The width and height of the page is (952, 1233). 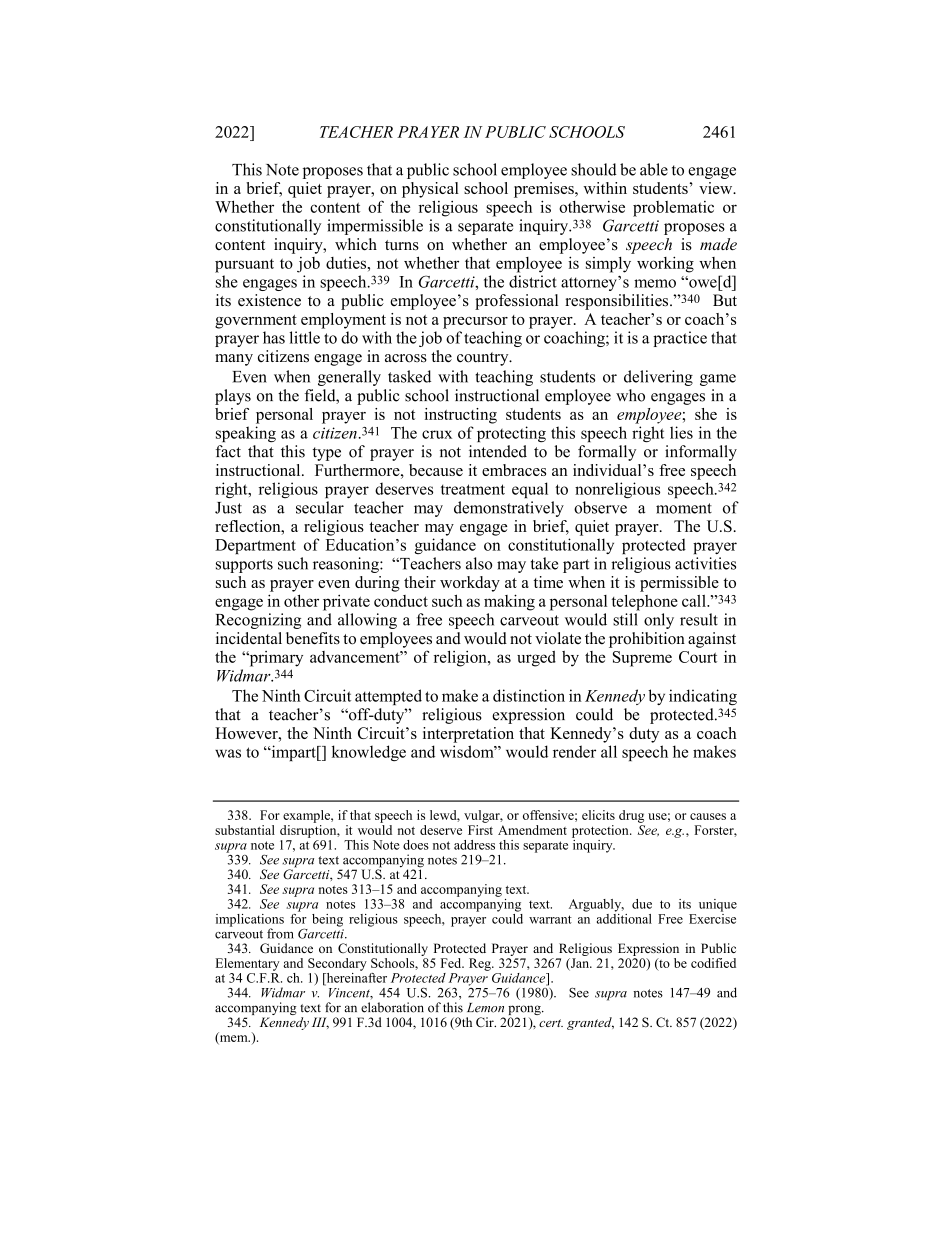 I want to click on secular, so click(x=320, y=507).
